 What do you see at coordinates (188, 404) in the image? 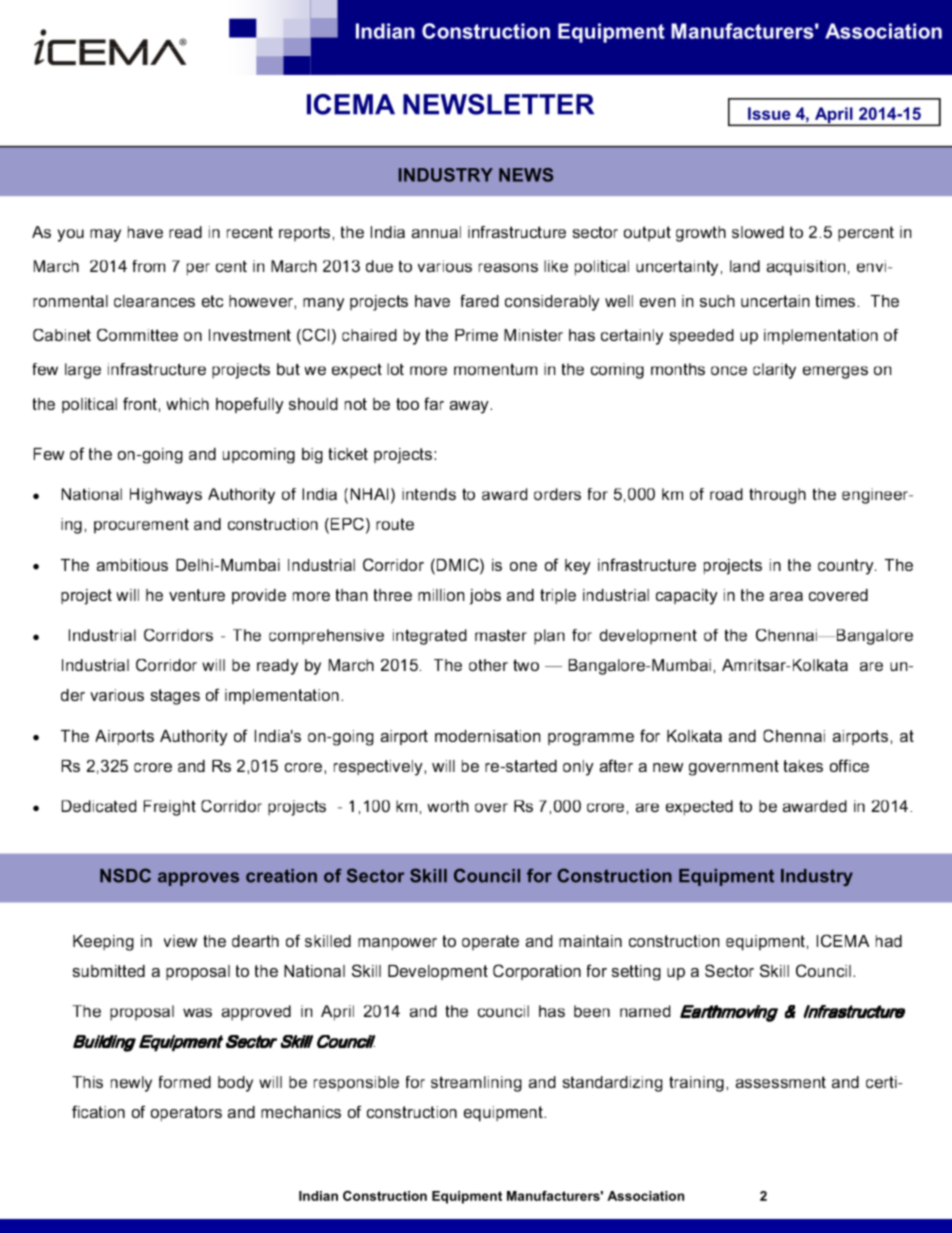
I see `which` at bounding box center [188, 404].
